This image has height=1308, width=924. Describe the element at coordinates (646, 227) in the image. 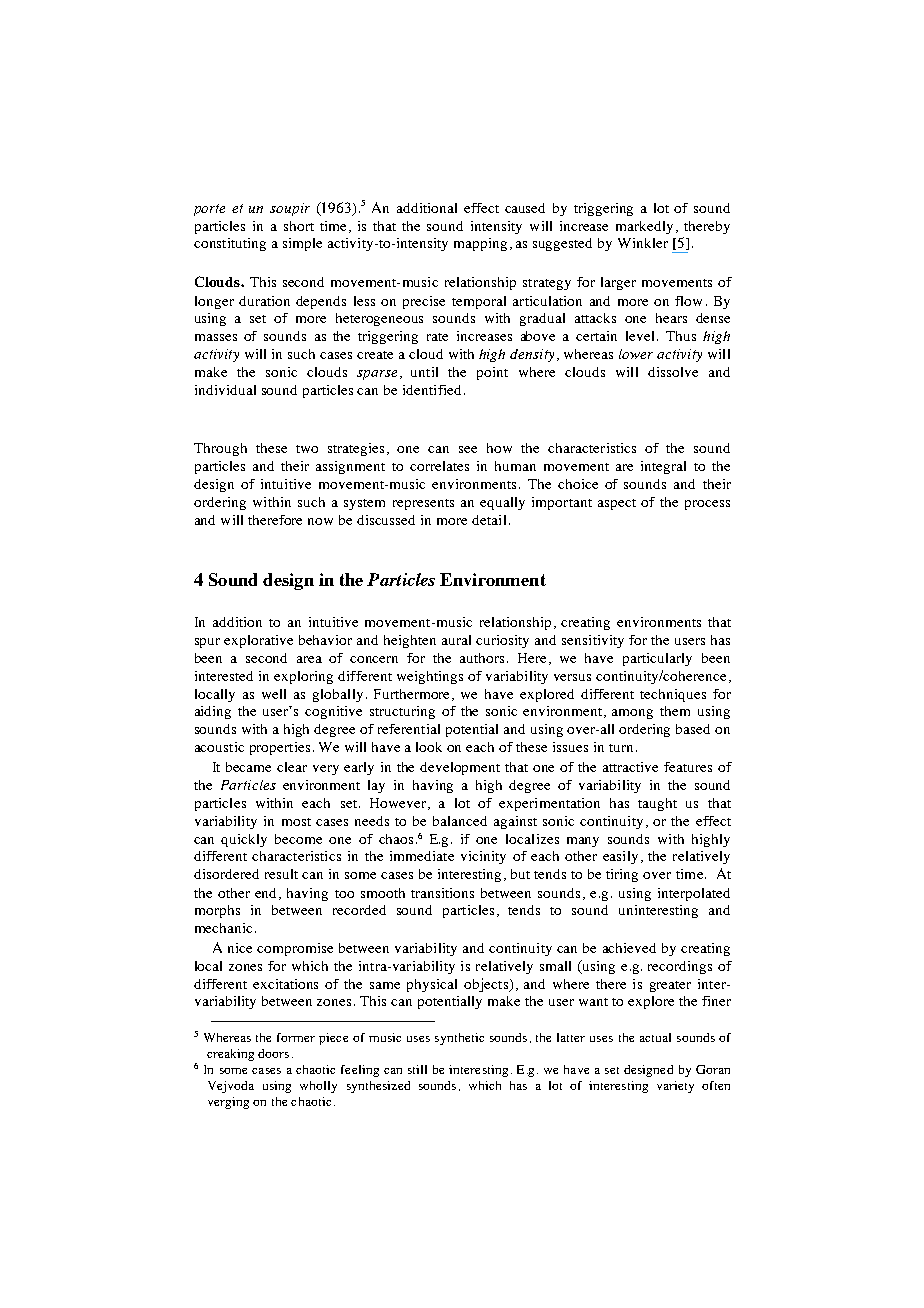

I see `markedly` at that location.
